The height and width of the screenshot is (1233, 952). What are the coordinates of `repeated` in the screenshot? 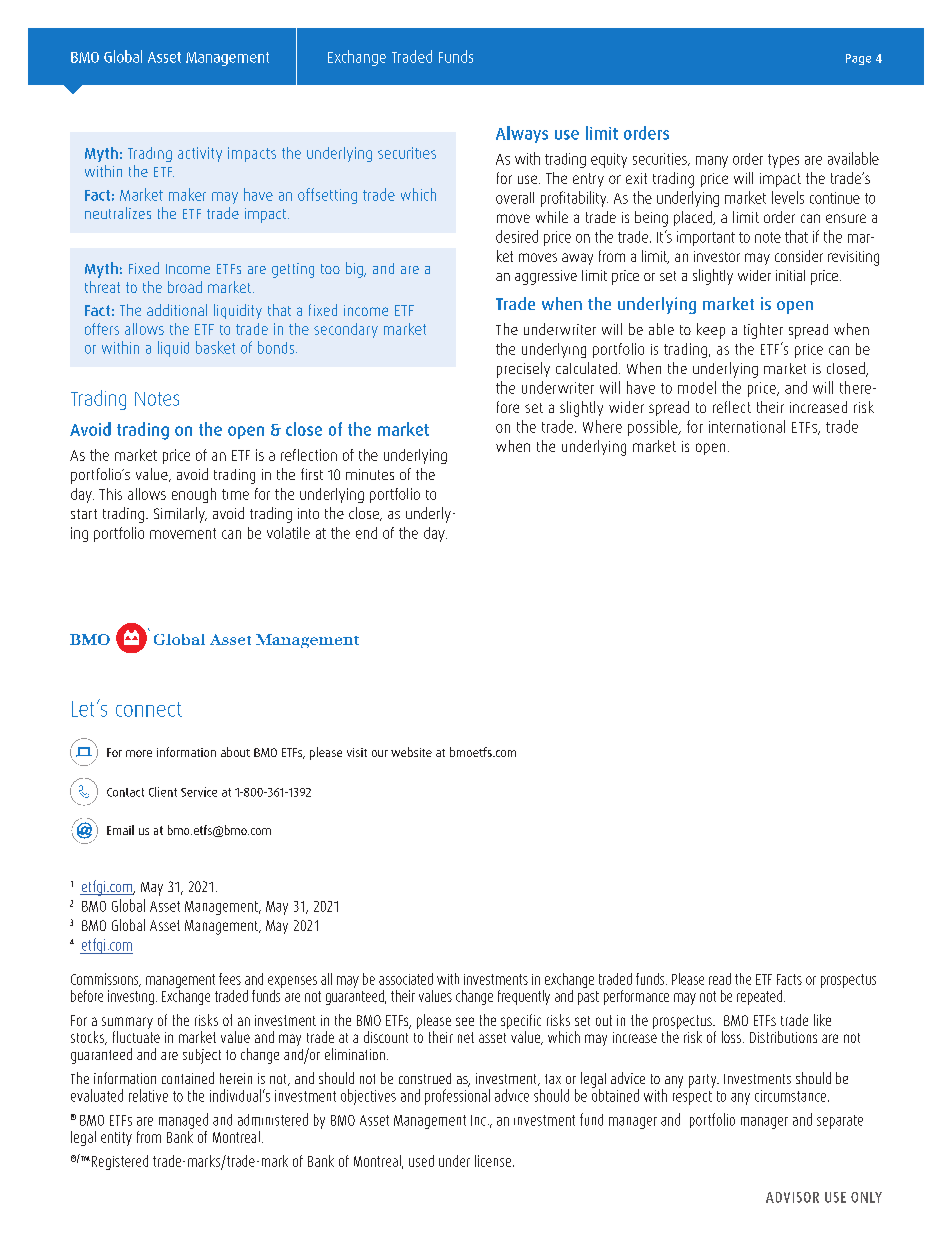 It's located at (759, 997).
